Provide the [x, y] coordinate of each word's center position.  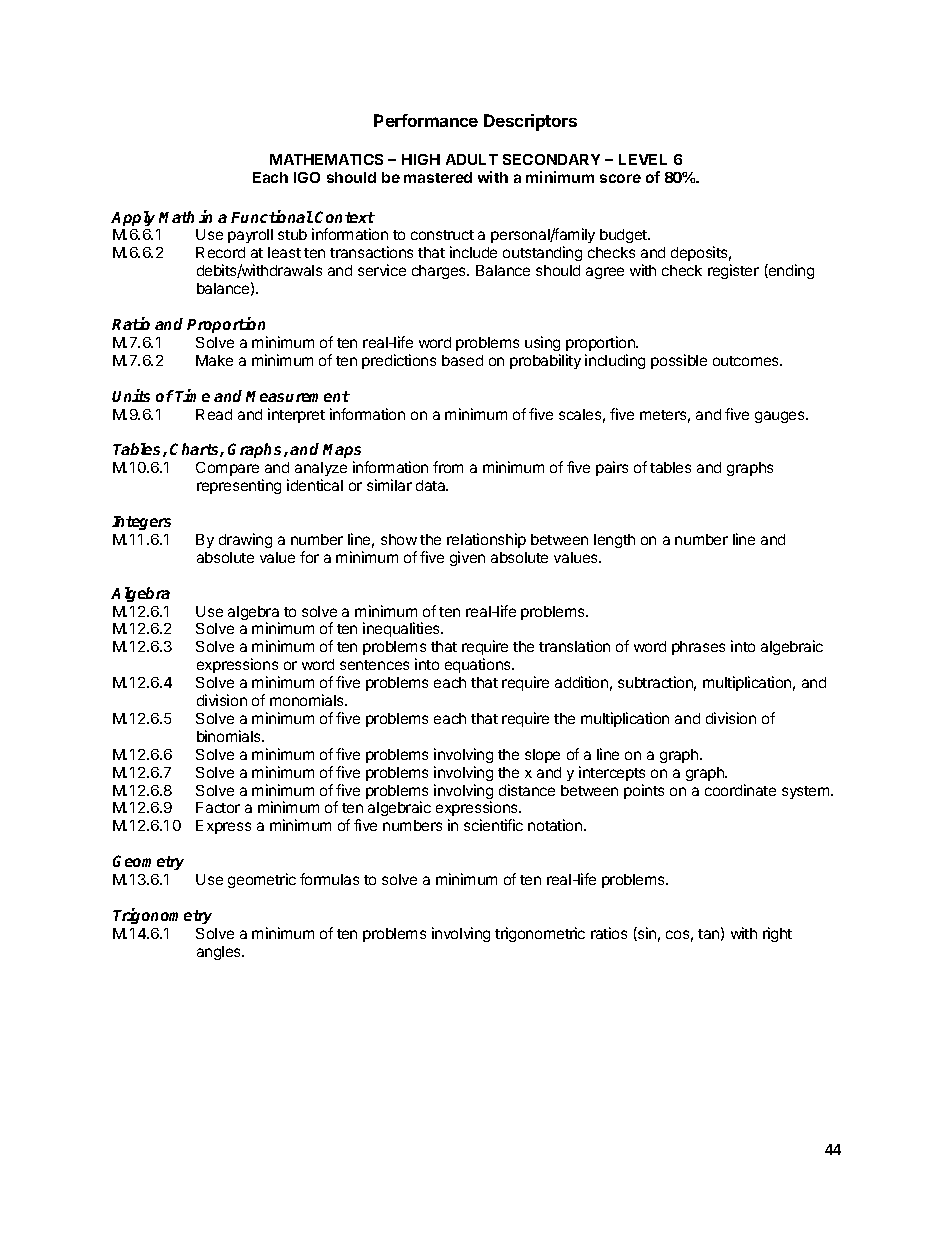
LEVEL [643, 159]
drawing [245, 540]
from [448, 467]
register [733, 271]
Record [220, 252]
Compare [227, 469]
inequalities [402, 629]
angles [220, 953]
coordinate [740, 790]
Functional [272, 216]
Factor [218, 807]
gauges [781, 417]
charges [440, 272]
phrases [698, 648]
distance [527, 790]
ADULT [472, 159]
